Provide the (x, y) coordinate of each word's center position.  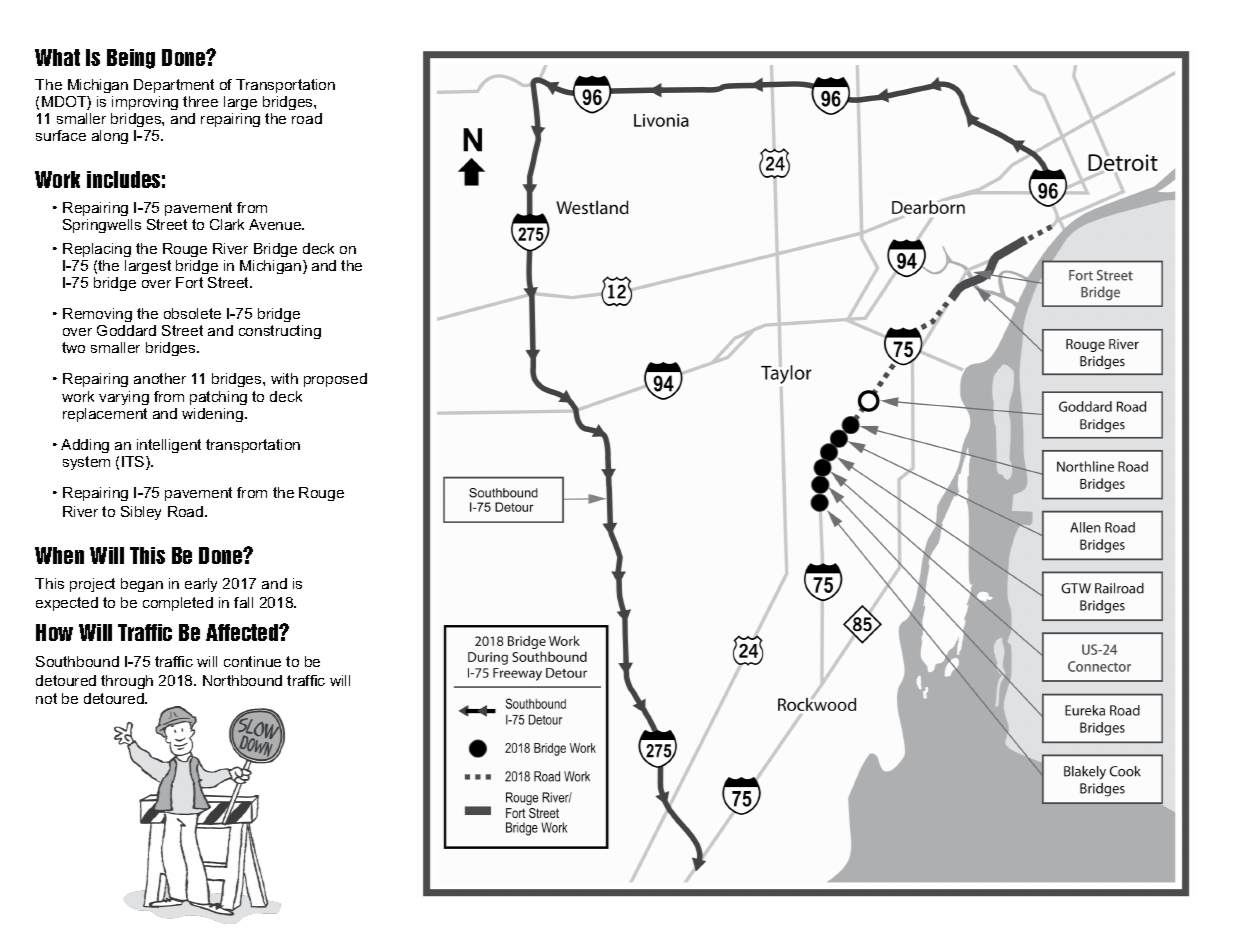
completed (178, 604)
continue (252, 661)
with (284, 378)
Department (174, 86)
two (73, 347)
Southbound (77, 661)
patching (218, 398)
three (200, 101)
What (57, 57)
